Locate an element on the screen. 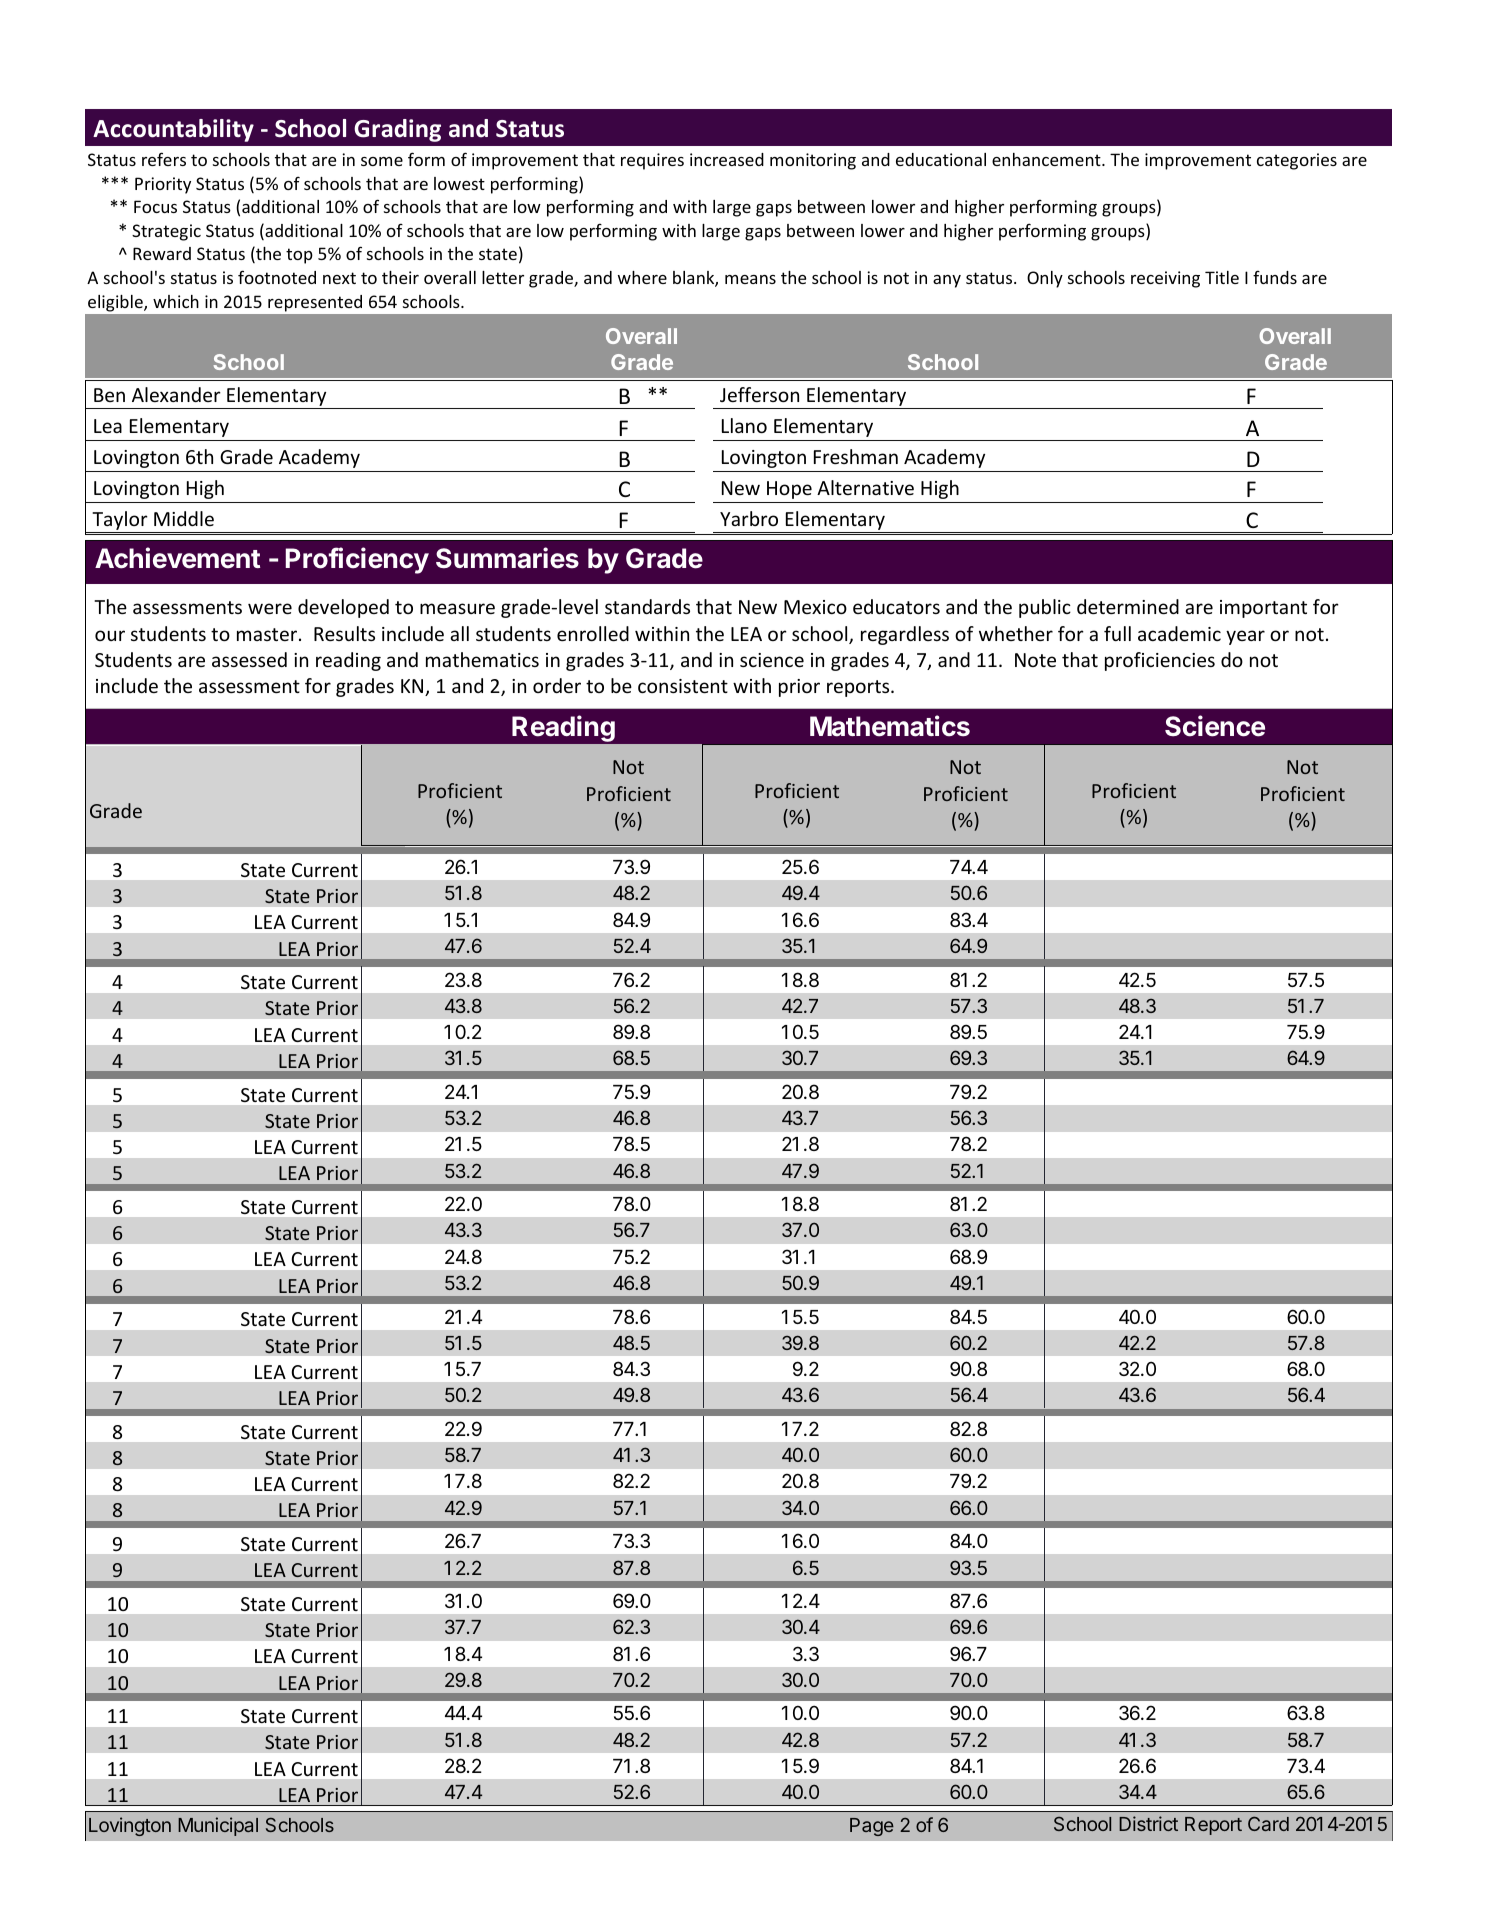 This screenshot has width=1488, height=1925. assessed is located at coordinates (249, 659).
